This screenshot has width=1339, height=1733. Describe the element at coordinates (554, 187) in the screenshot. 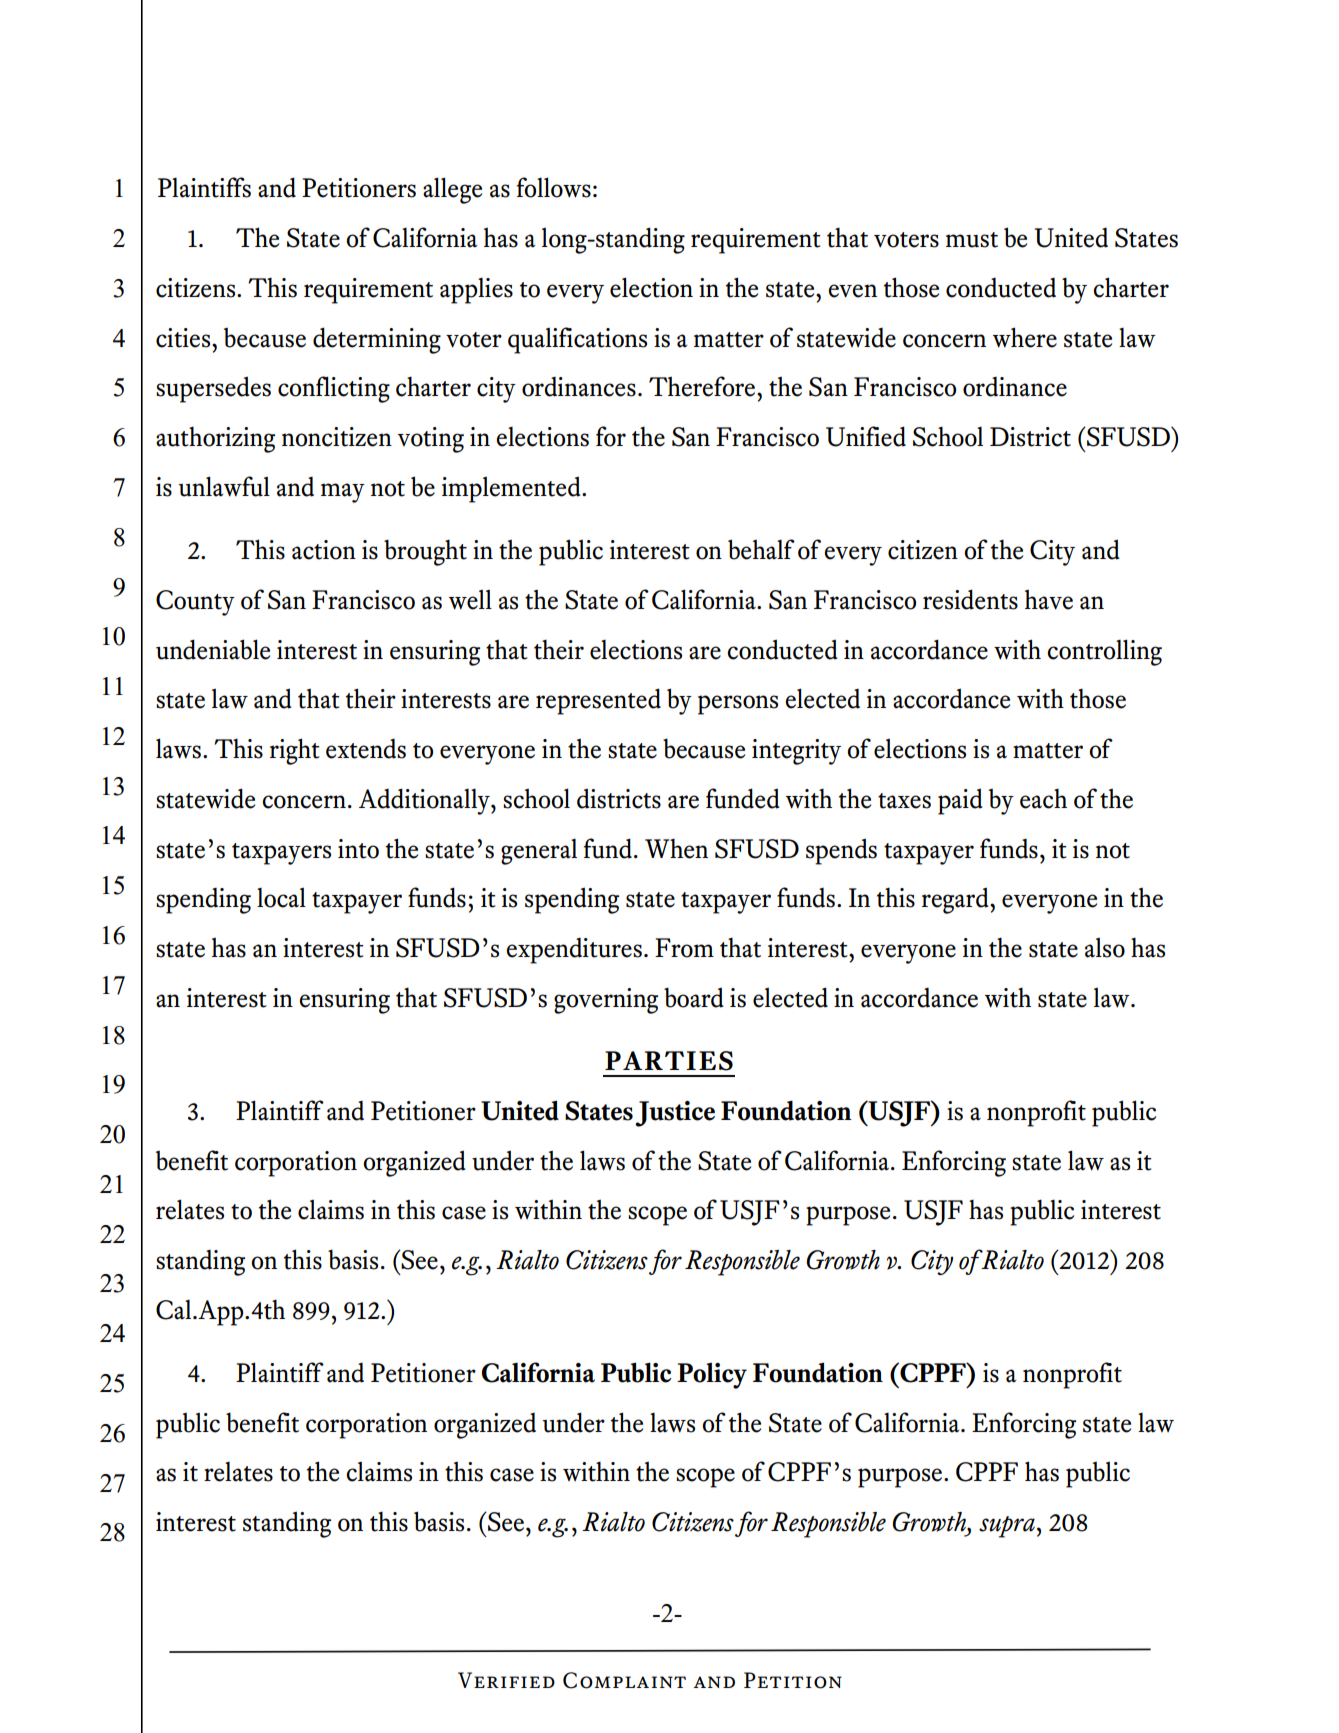

I see `follows` at that location.
